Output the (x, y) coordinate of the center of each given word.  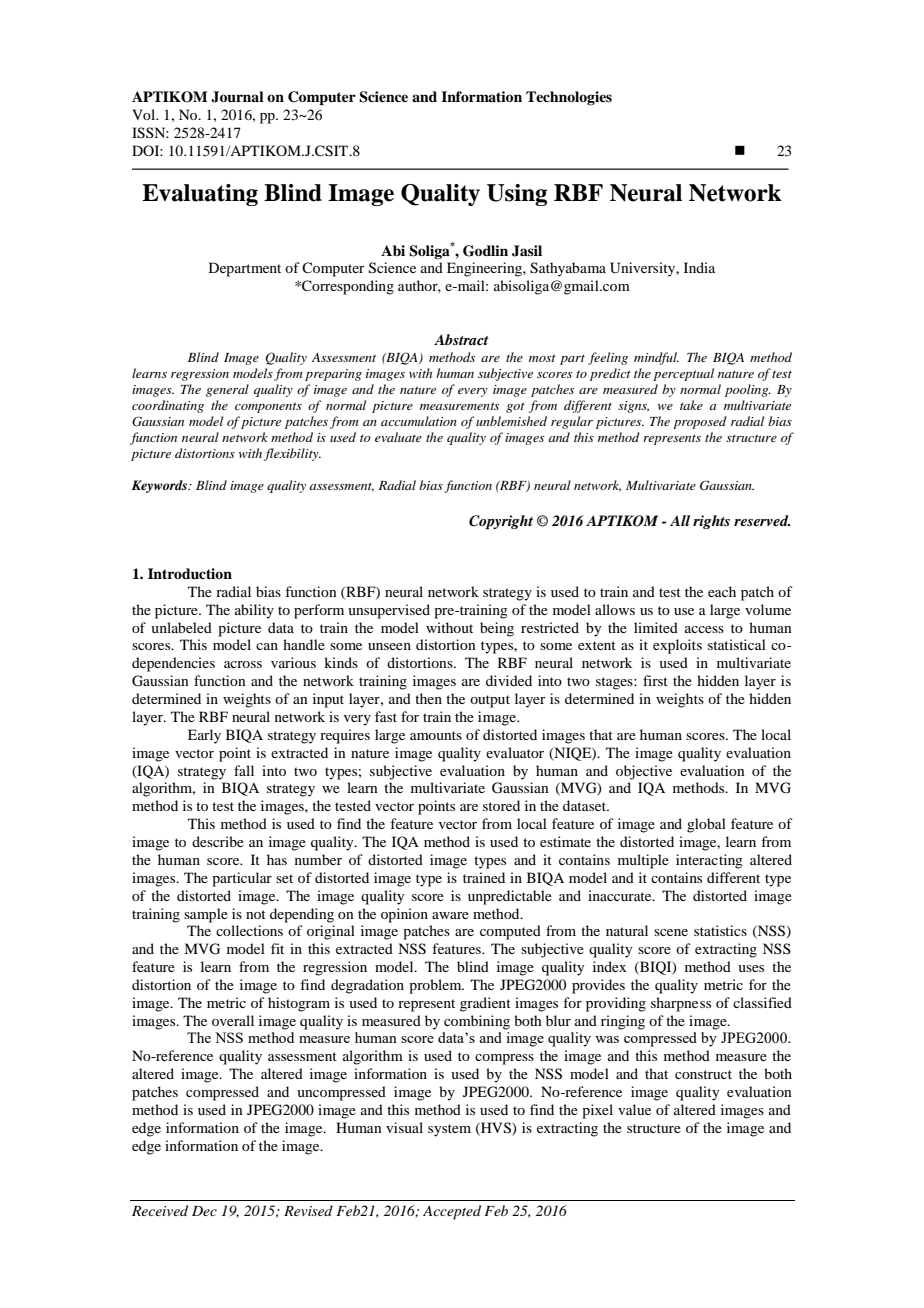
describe (218, 841)
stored (501, 805)
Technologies (569, 98)
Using (517, 195)
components (268, 407)
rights (711, 522)
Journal (237, 97)
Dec (204, 1211)
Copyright (501, 522)
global (706, 825)
